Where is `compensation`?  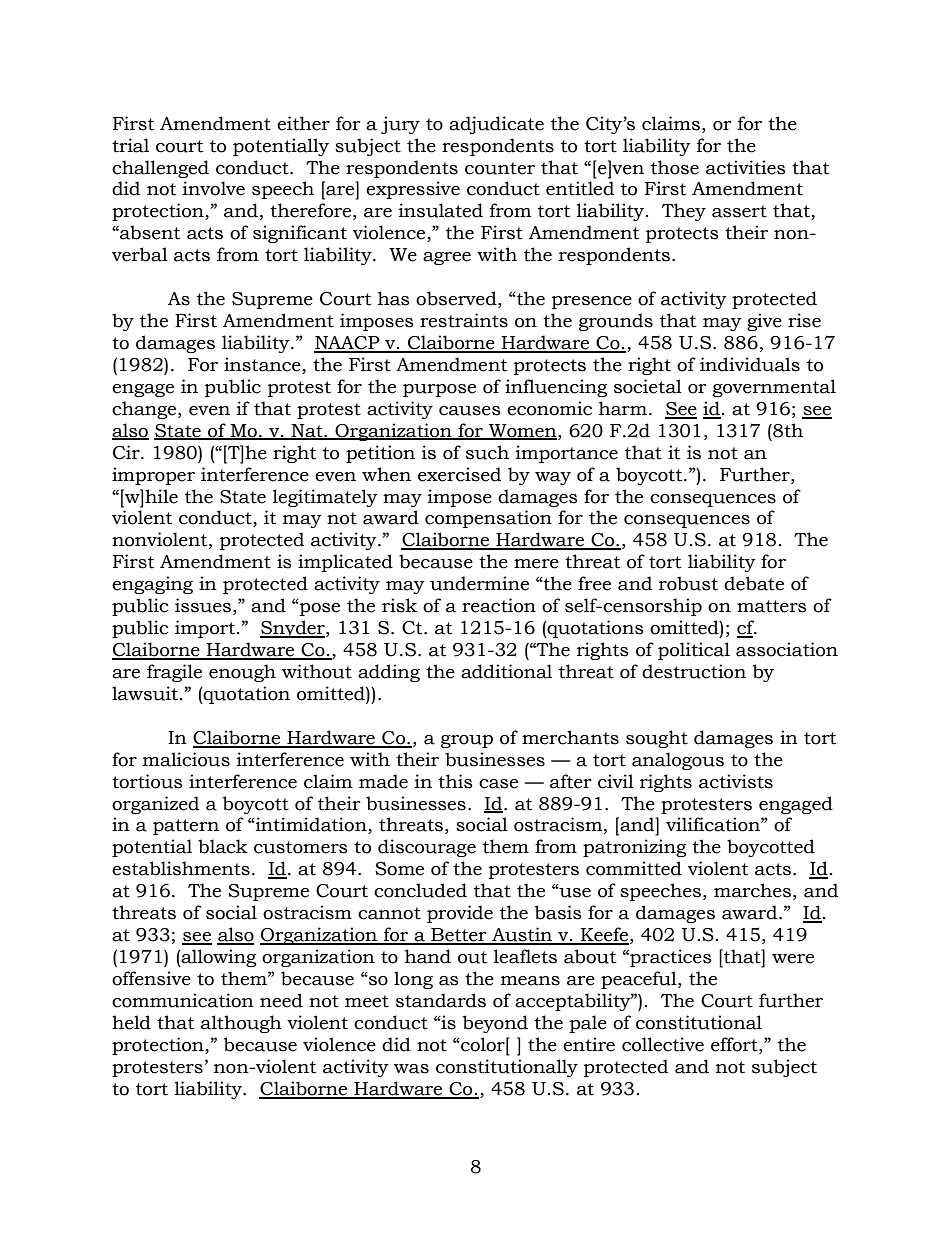
compensation is located at coordinates (488, 519).
